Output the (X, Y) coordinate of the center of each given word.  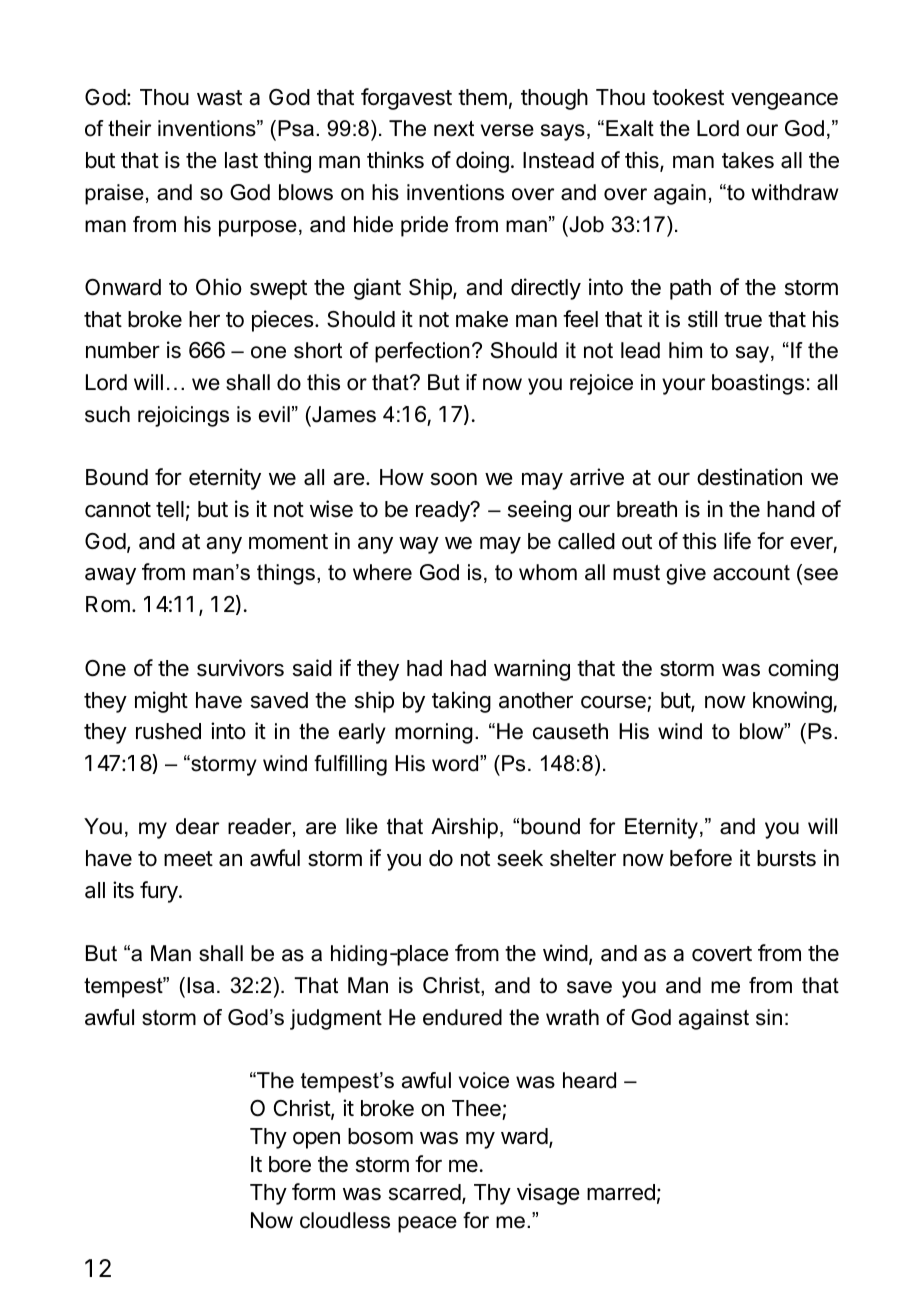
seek (520, 858)
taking (461, 702)
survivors (240, 668)
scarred (425, 1192)
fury (160, 892)
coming (803, 670)
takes (748, 160)
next (454, 129)
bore (290, 1164)
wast (219, 98)
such (107, 414)
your (683, 386)
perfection (422, 352)
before (701, 858)
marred (621, 1192)
